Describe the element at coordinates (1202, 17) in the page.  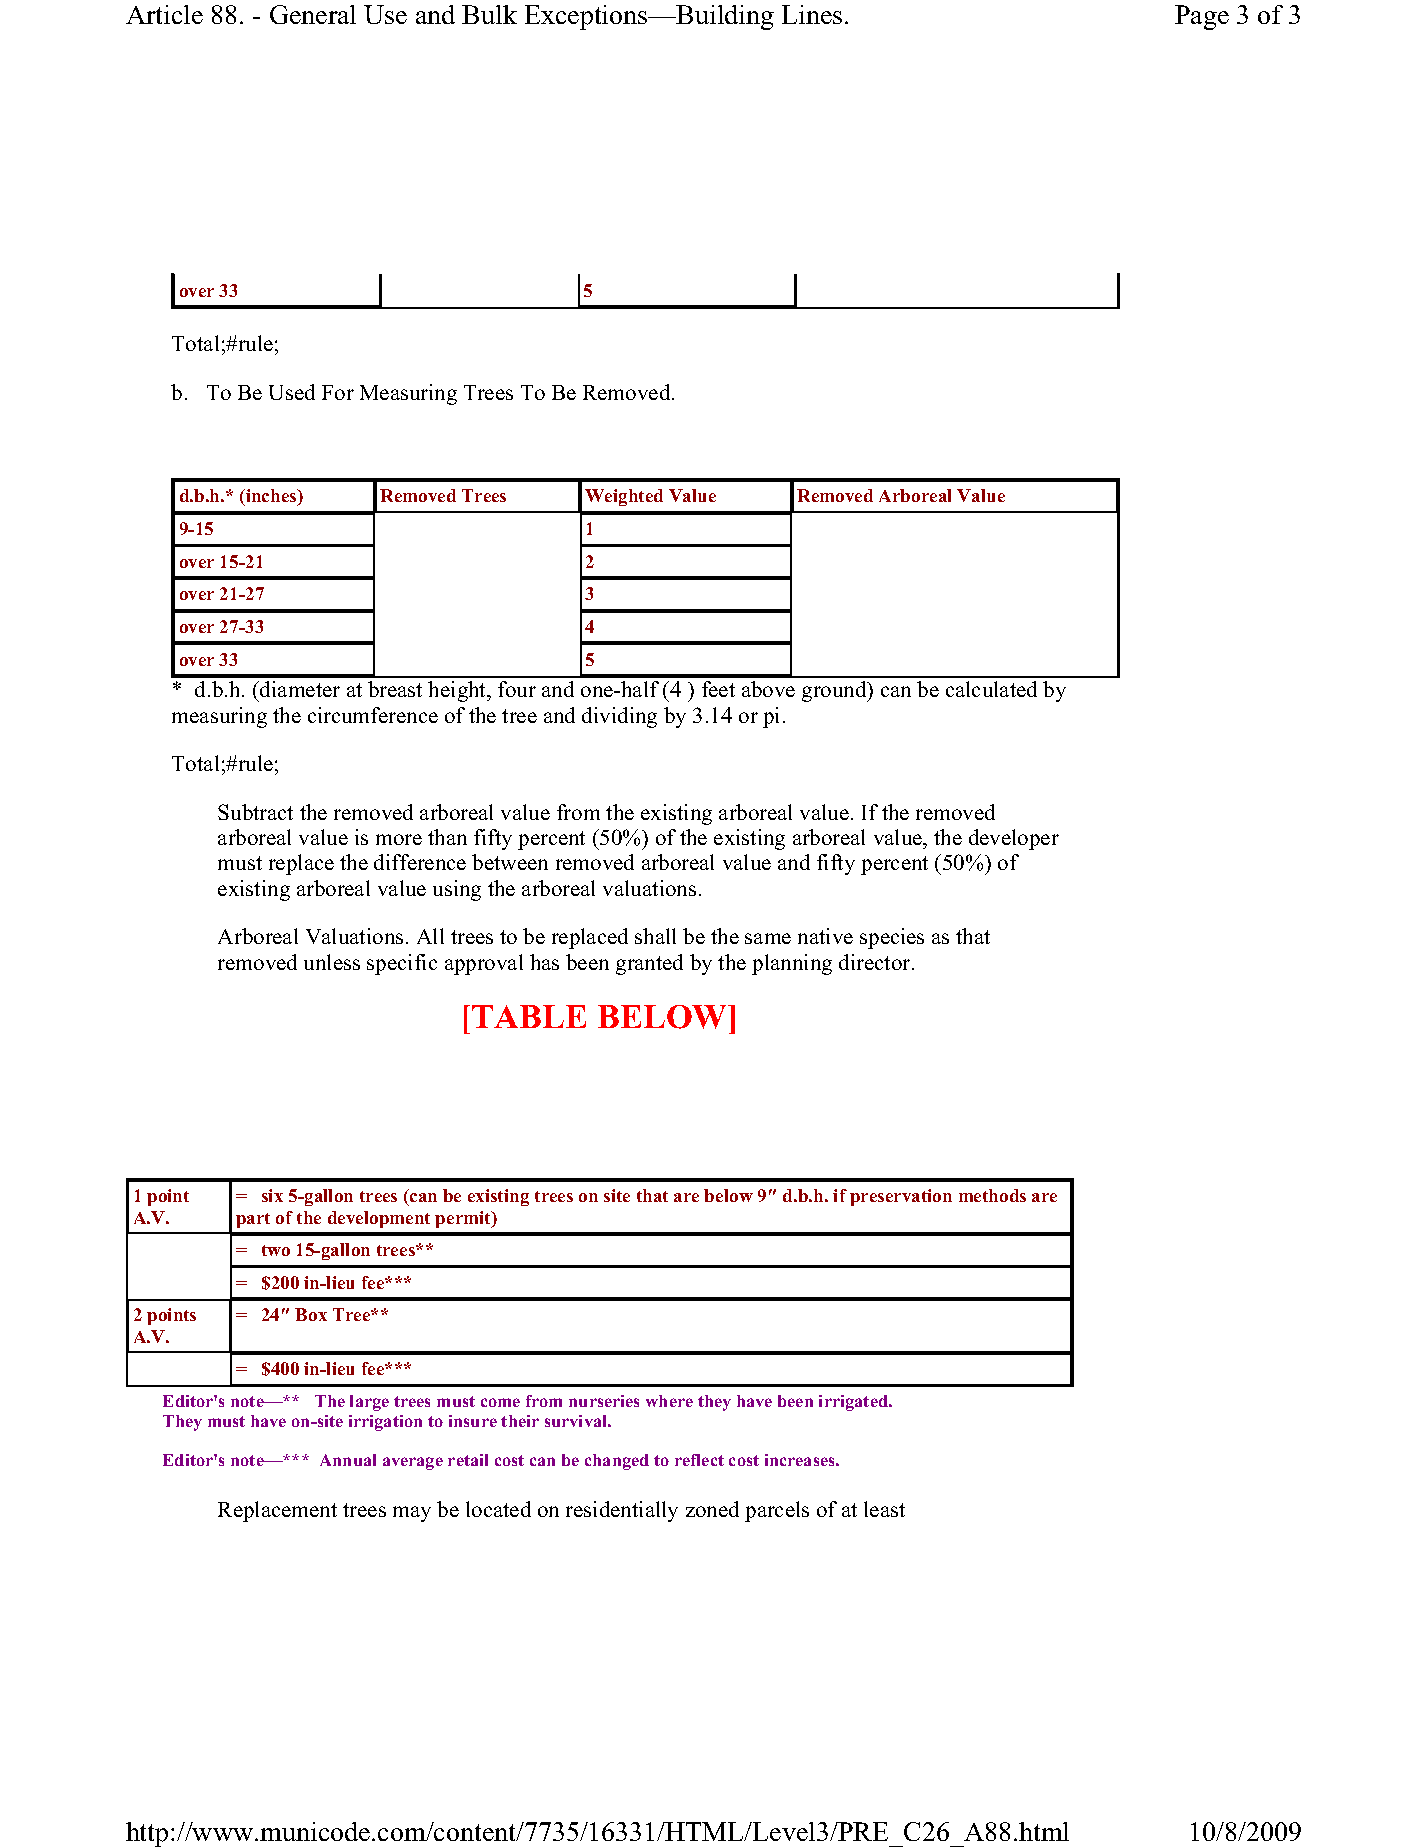
I see `Page` at that location.
